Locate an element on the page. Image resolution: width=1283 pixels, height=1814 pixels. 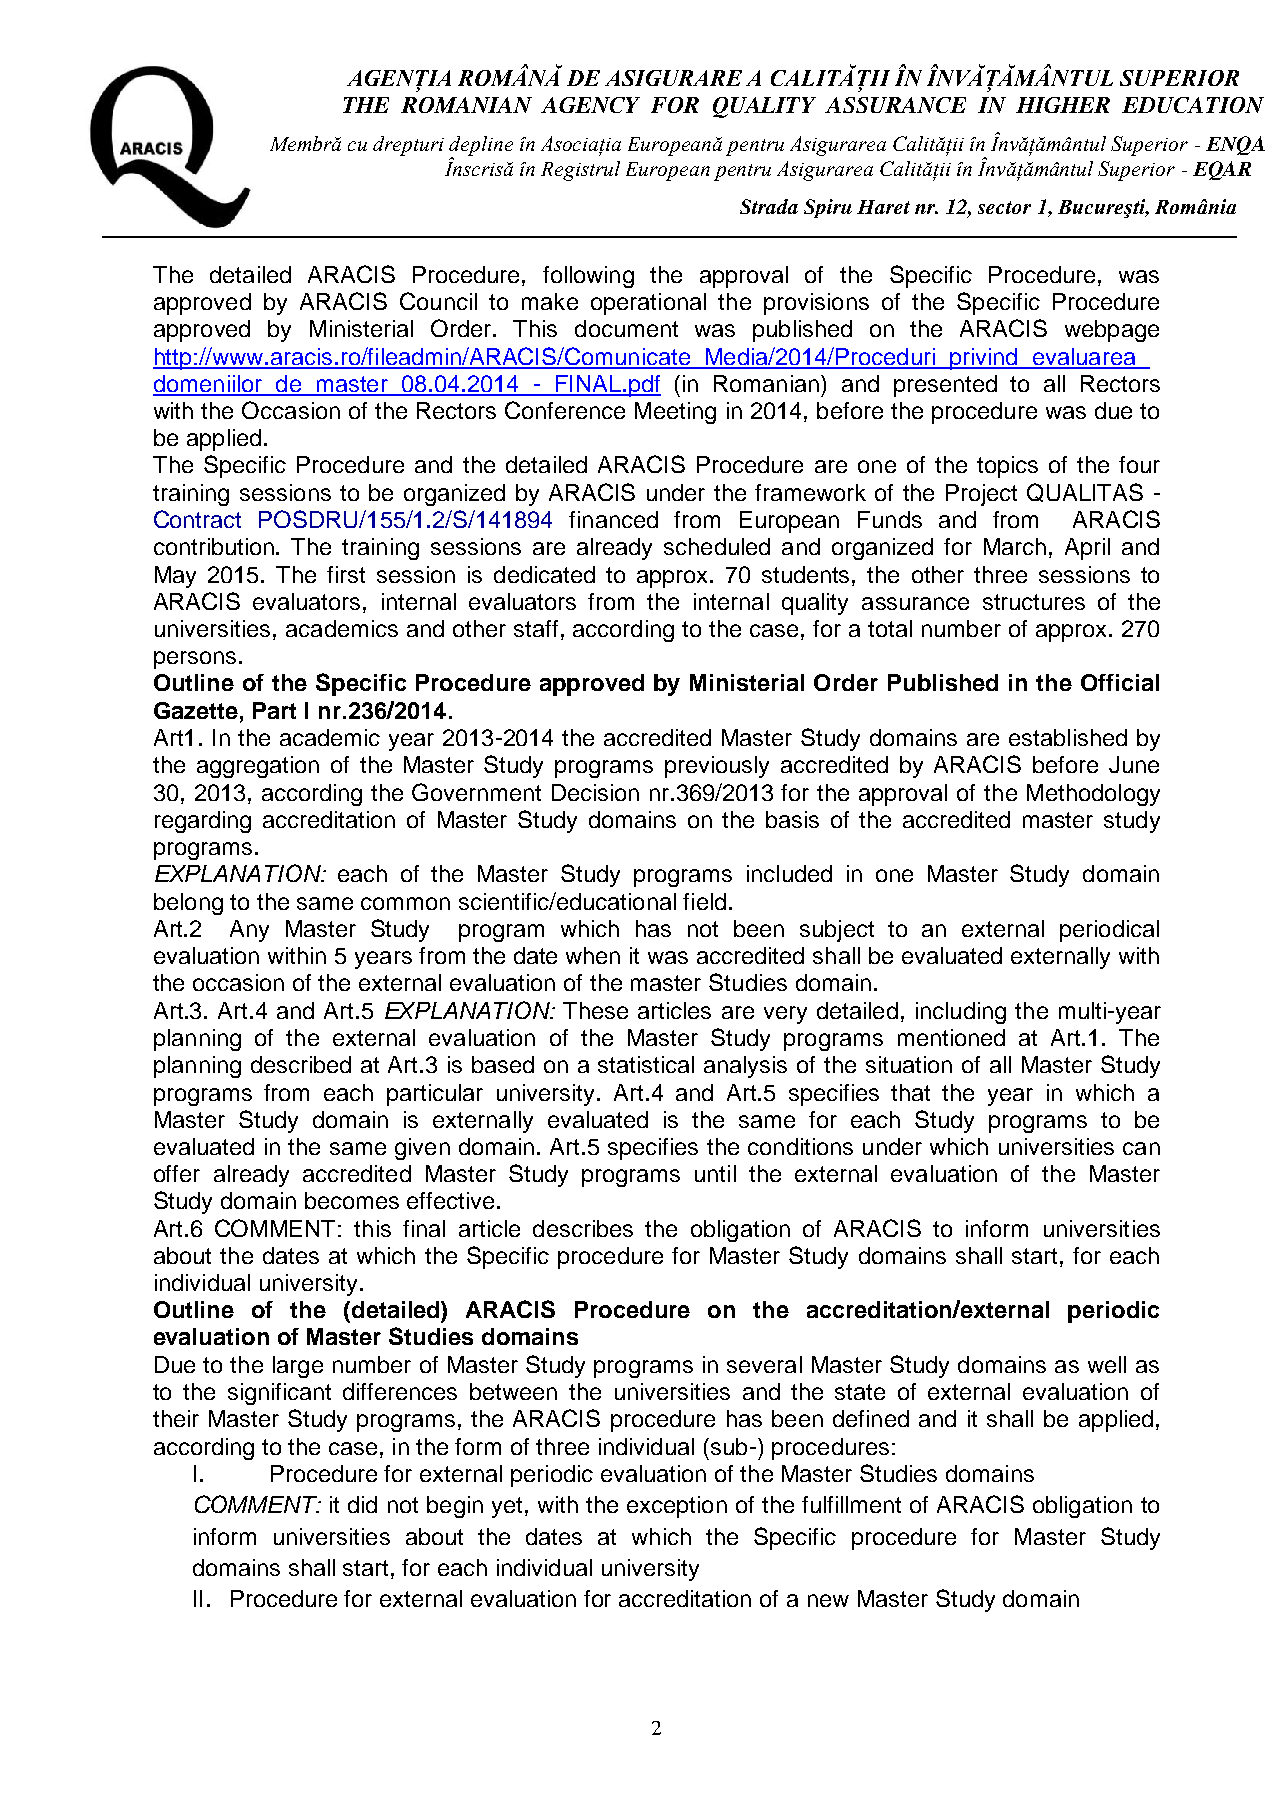
HIGHER is located at coordinates (1063, 105).
